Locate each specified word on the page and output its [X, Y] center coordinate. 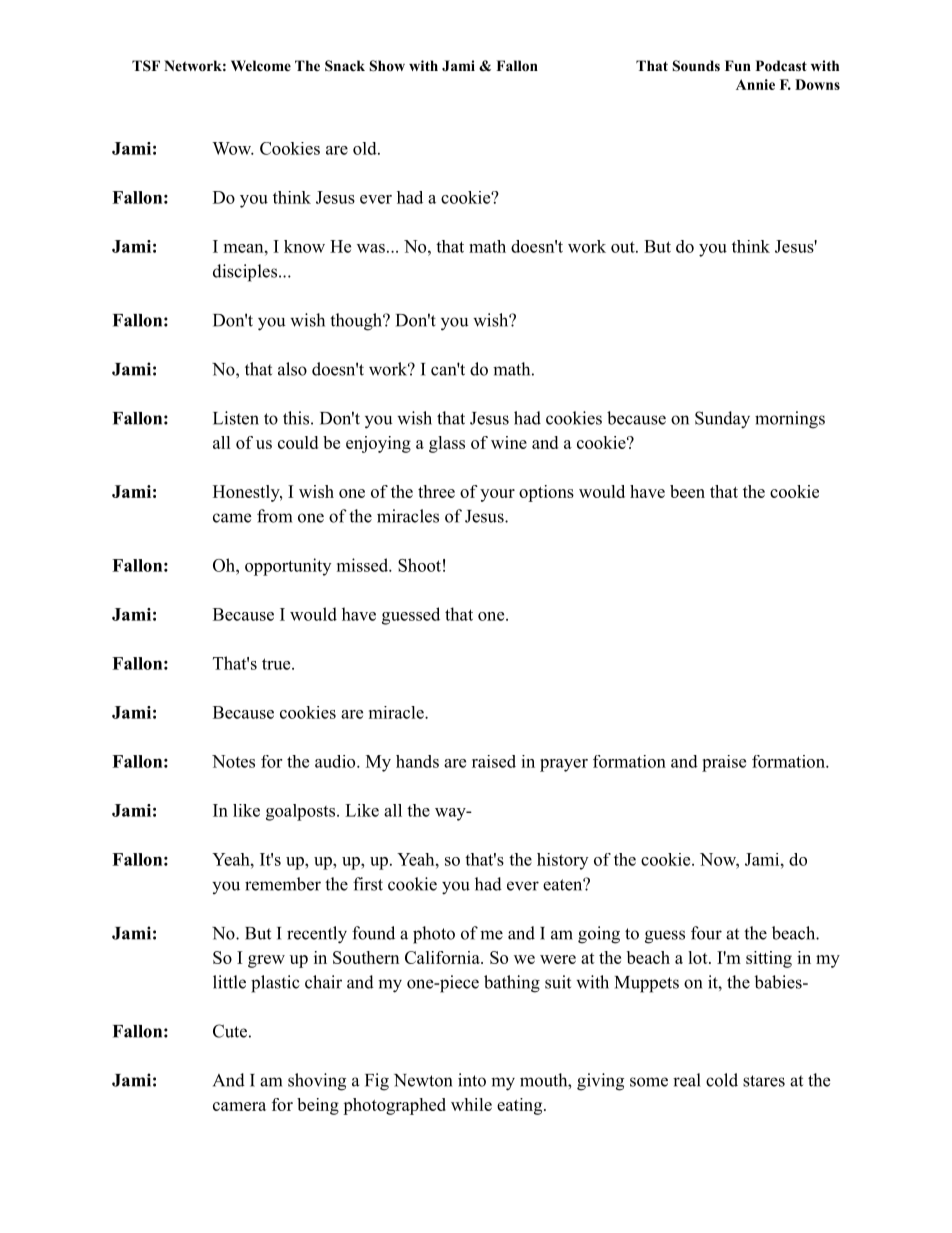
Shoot [419, 565]
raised [494, 761]
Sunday [722, 420]
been [687, 491]
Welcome [261, 65]
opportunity [288, 567]
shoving [317, 1082]
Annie [755, 84]
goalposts [300, 812]
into [472, 1080]
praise [724, 763]
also [292, 369]
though [357, 322]
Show [387, 66]
